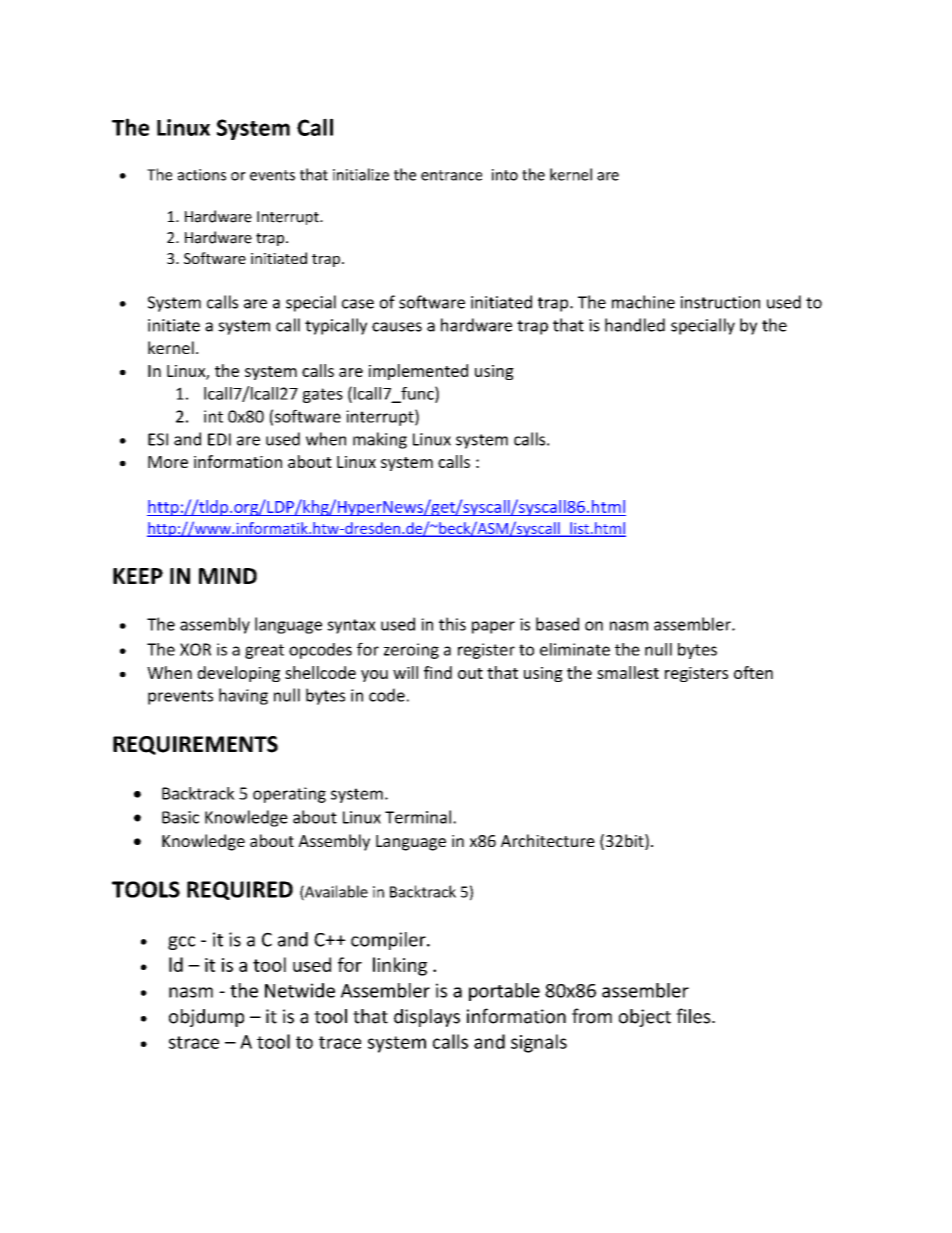 The height and width of the screenshot is (1233, 952). Describe the element at coordinates (240, 890) in the screenshot. I see `REQUIRED` at that location.
